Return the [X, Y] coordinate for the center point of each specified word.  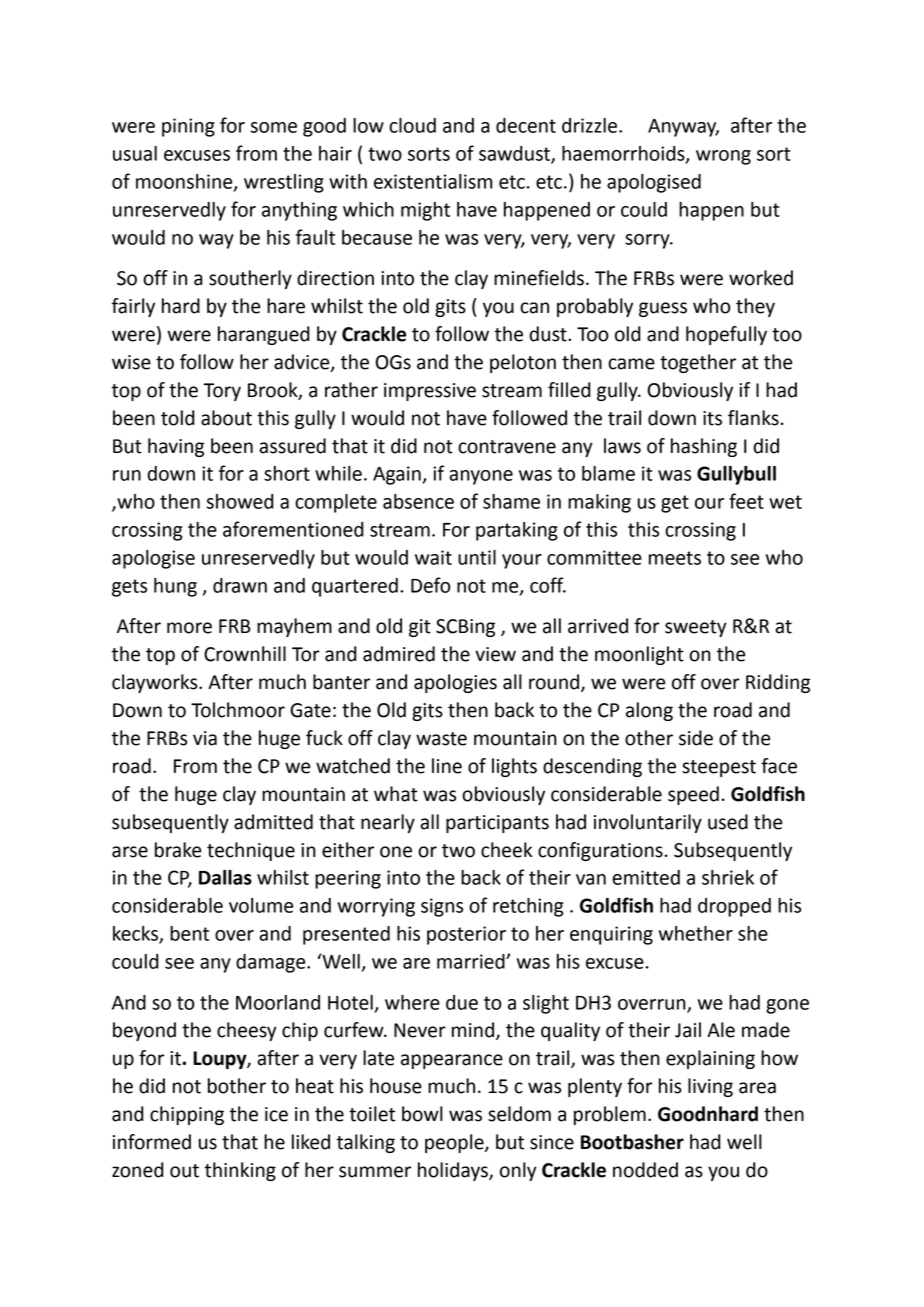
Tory [222, 392]
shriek [728, 877]
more [189, 628]
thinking [240, 1171]
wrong [723, 157]
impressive [430, 392]
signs [442, 907]
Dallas [225, 877]
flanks [753, 418]
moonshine [185, 182]
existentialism [433, 181]
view [495, 654]
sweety [696, 628]
